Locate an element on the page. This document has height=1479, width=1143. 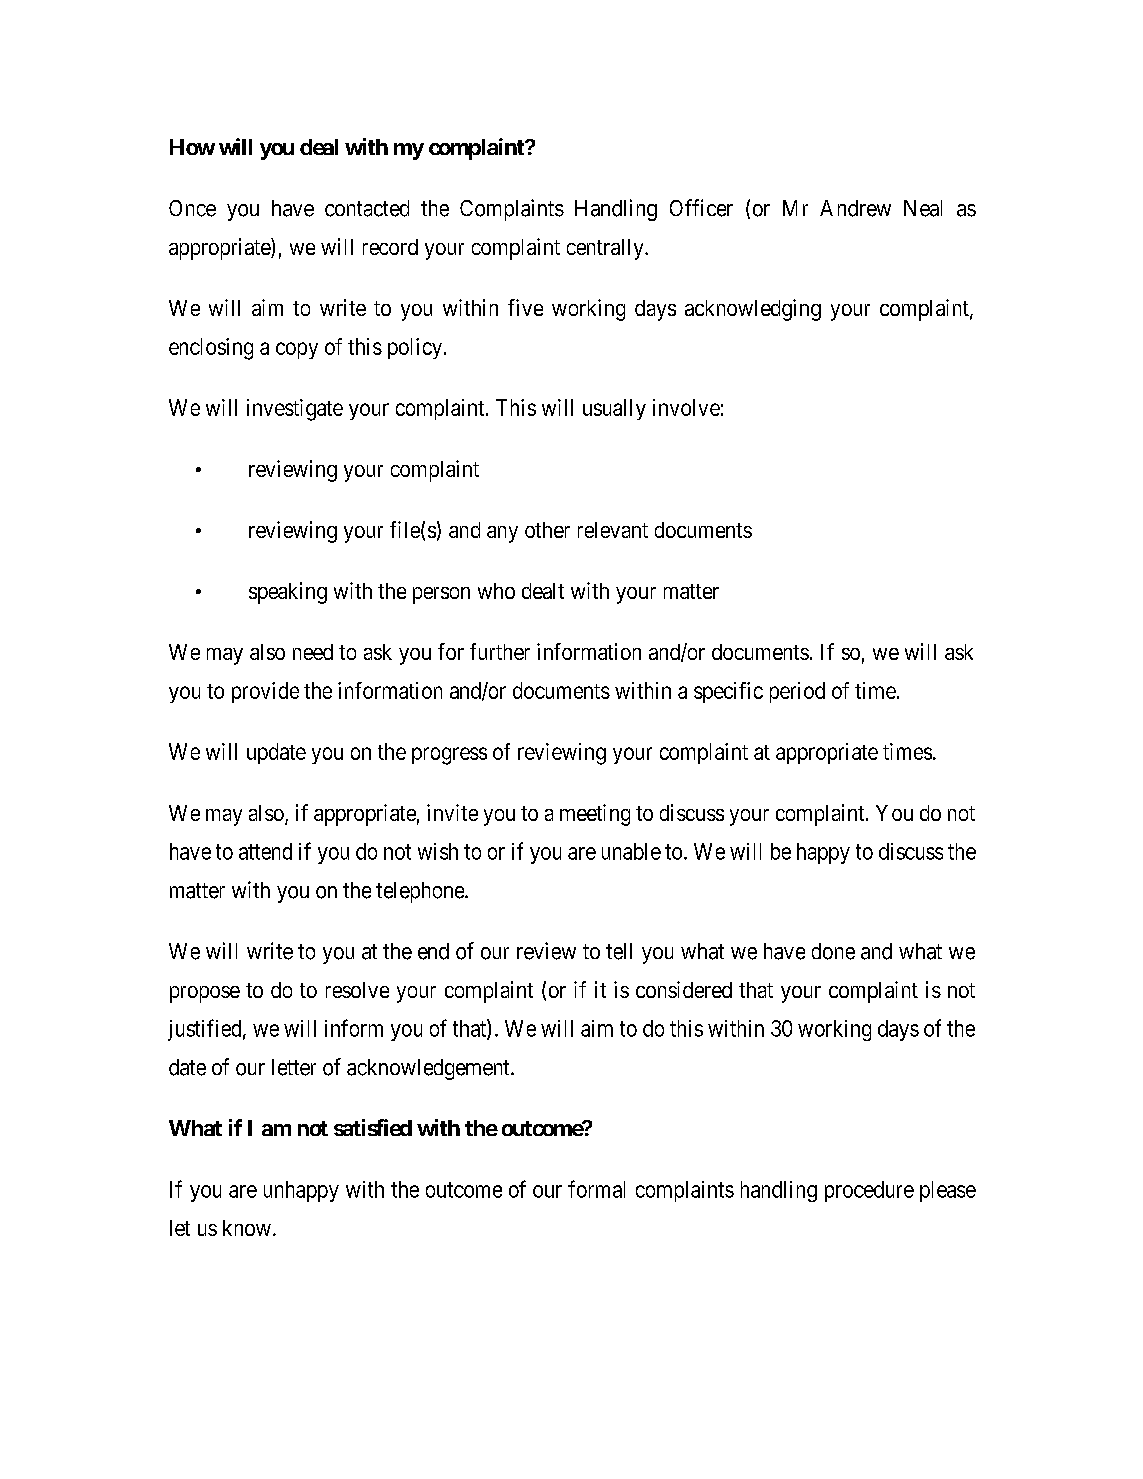
formal is located at coordinates (596, 1189).
